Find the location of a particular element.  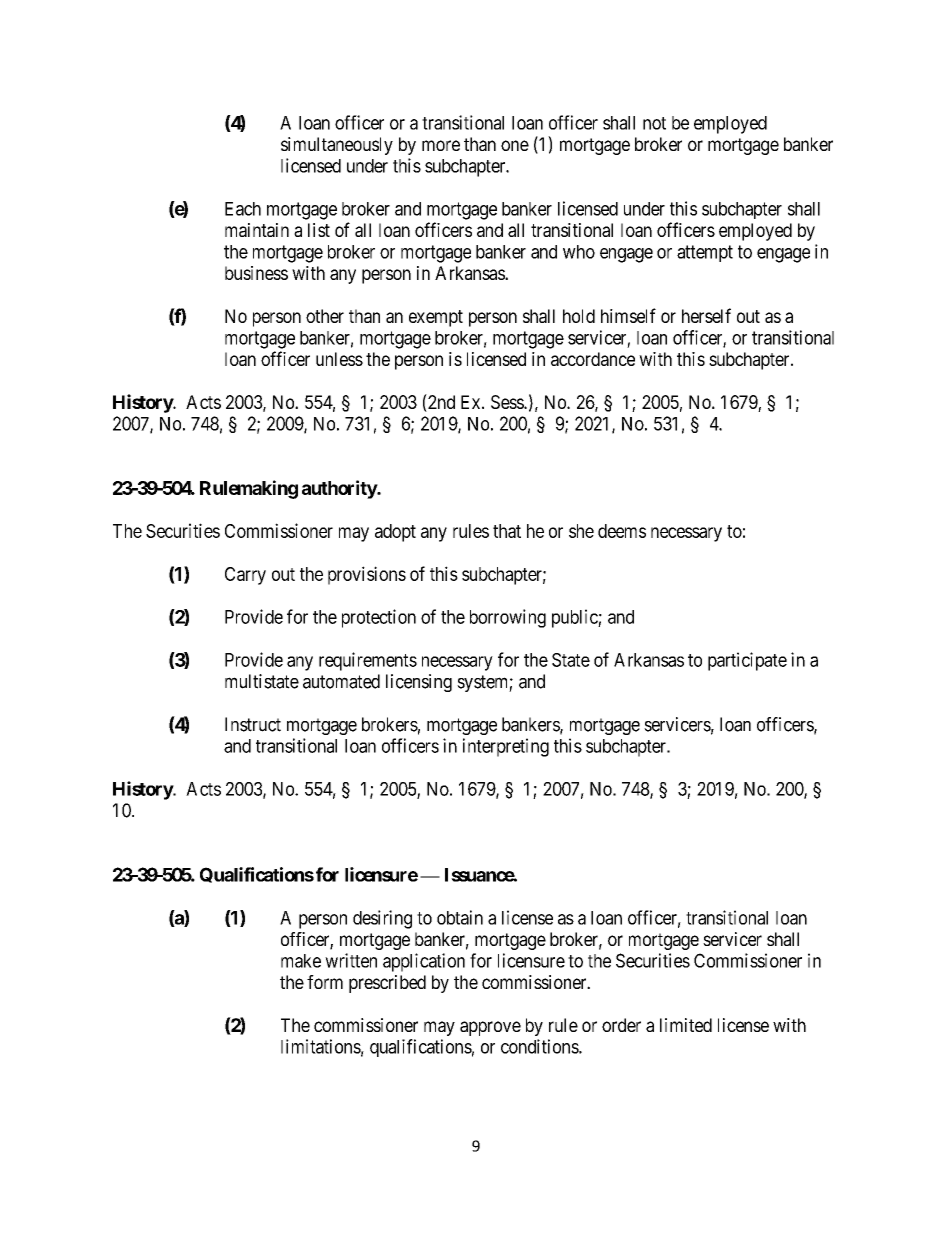

limited is located at coordinates (686, 1025).
